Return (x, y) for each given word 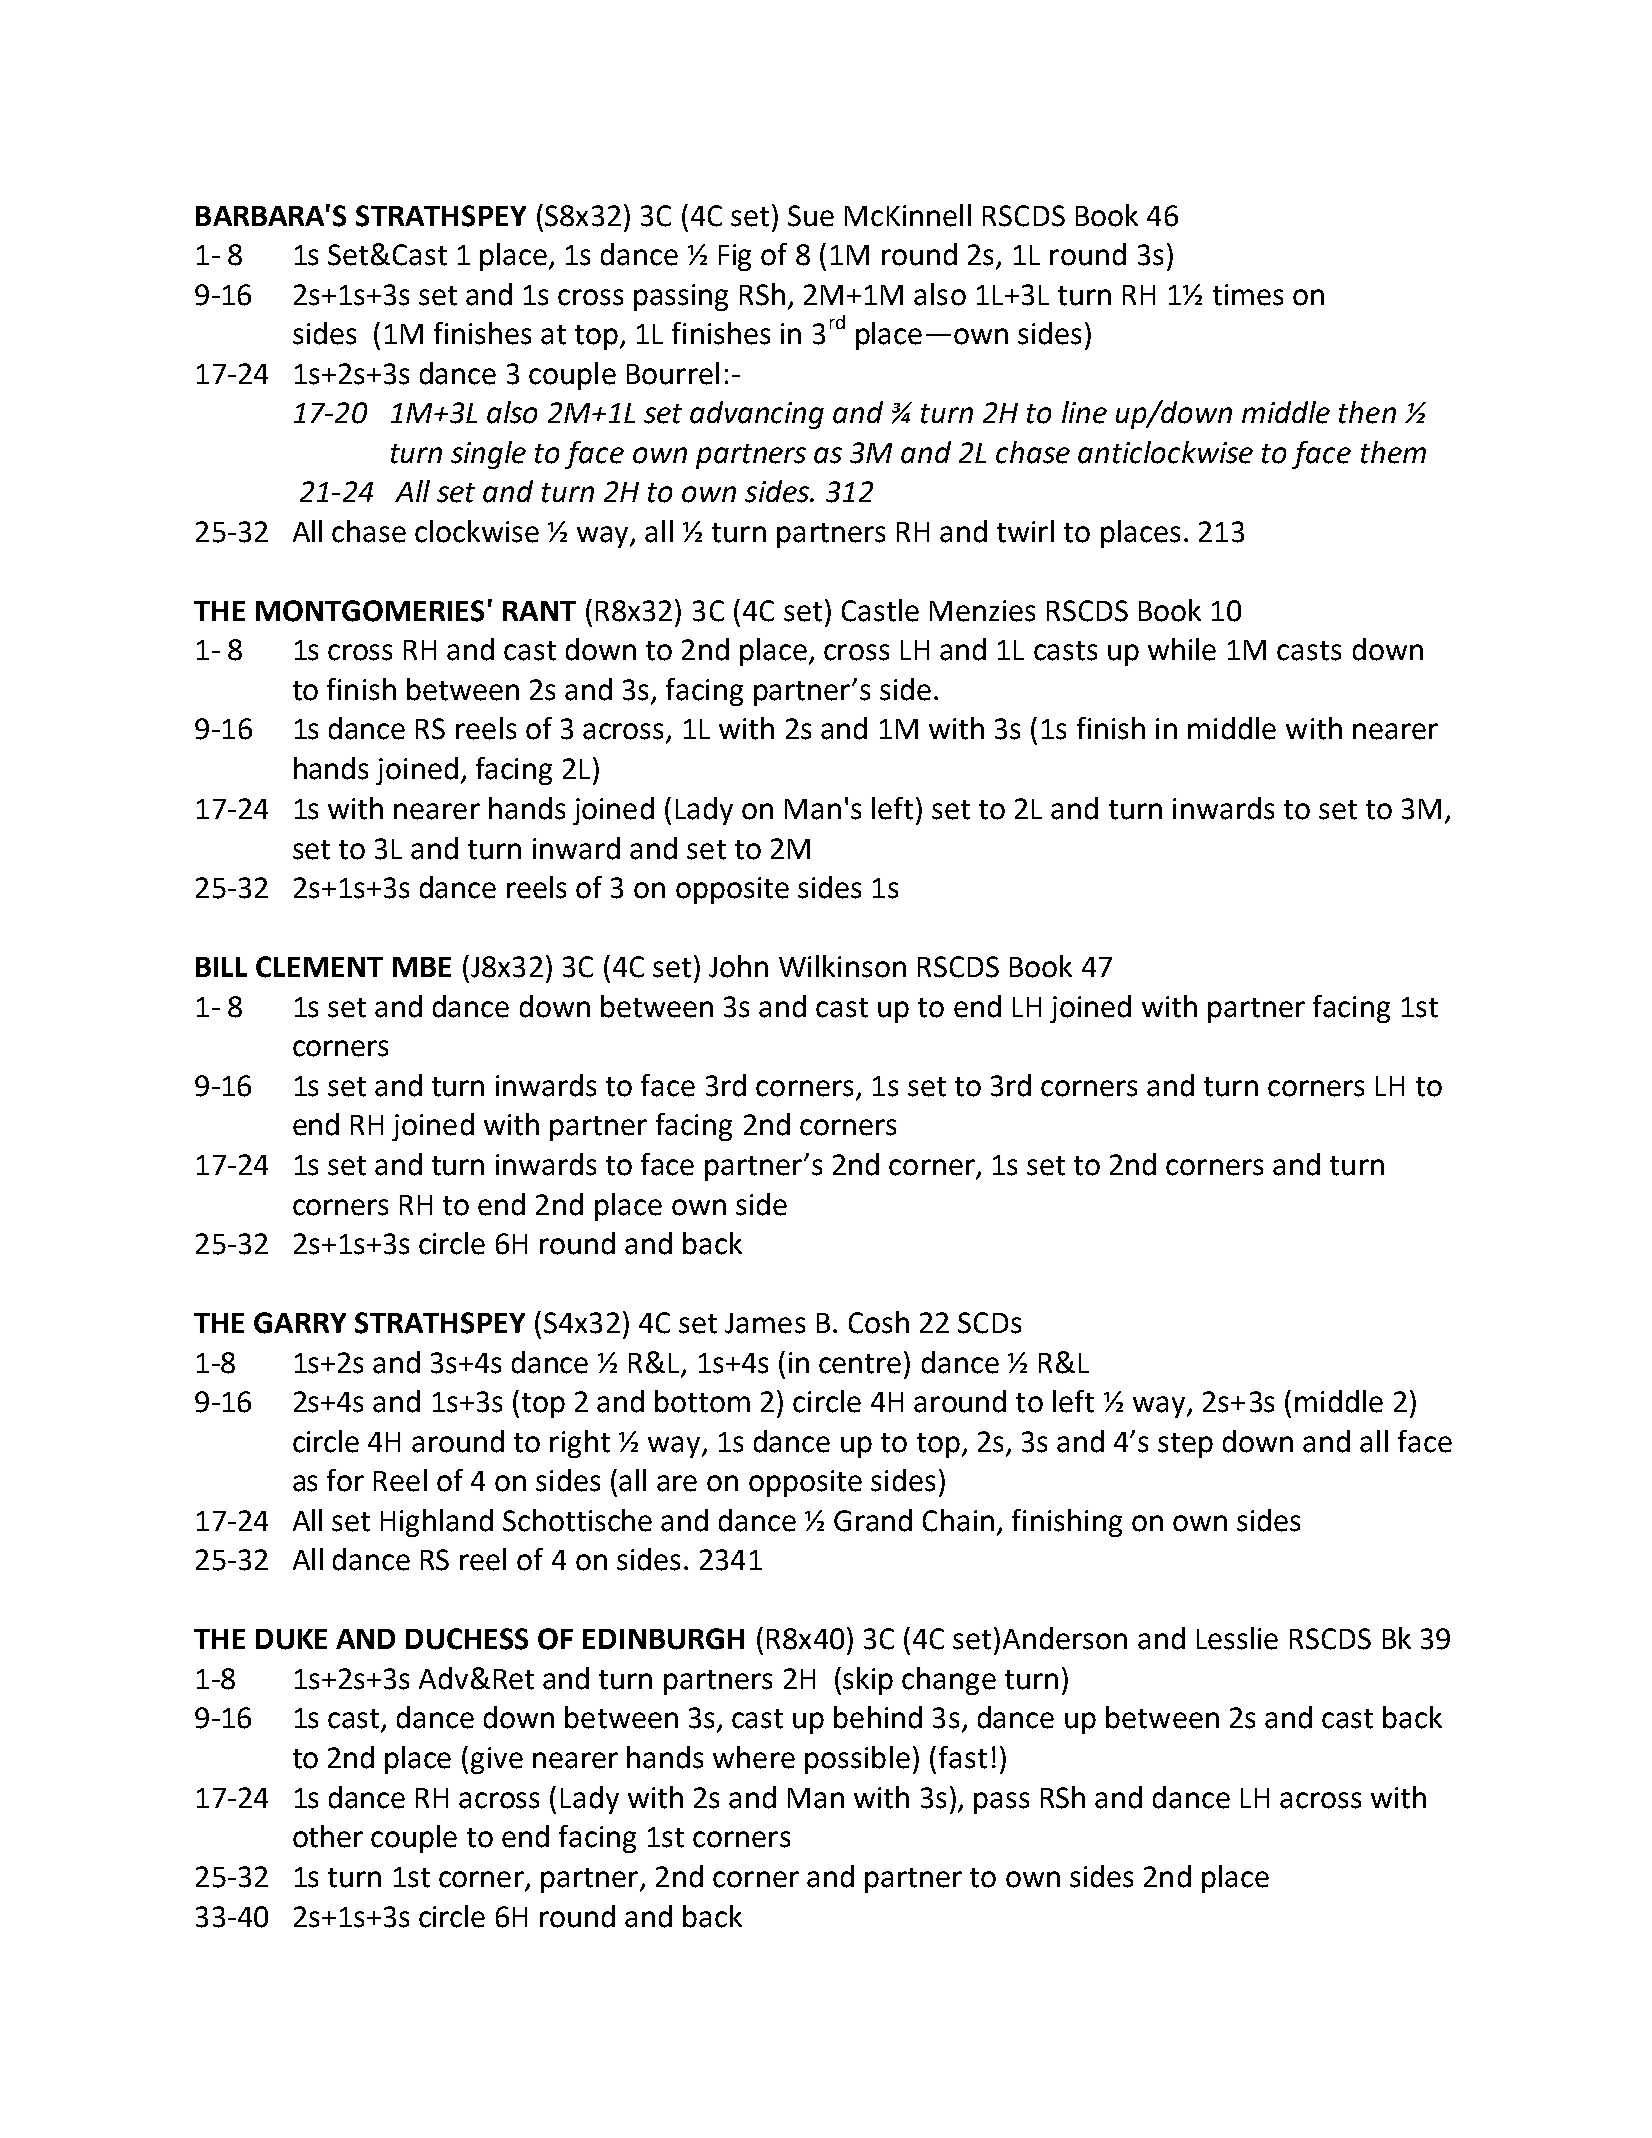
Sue (811, 216)
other (328, 1836)
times (1248, 295)
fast (963, 1757)
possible (857, 1760)
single (488, 455)
